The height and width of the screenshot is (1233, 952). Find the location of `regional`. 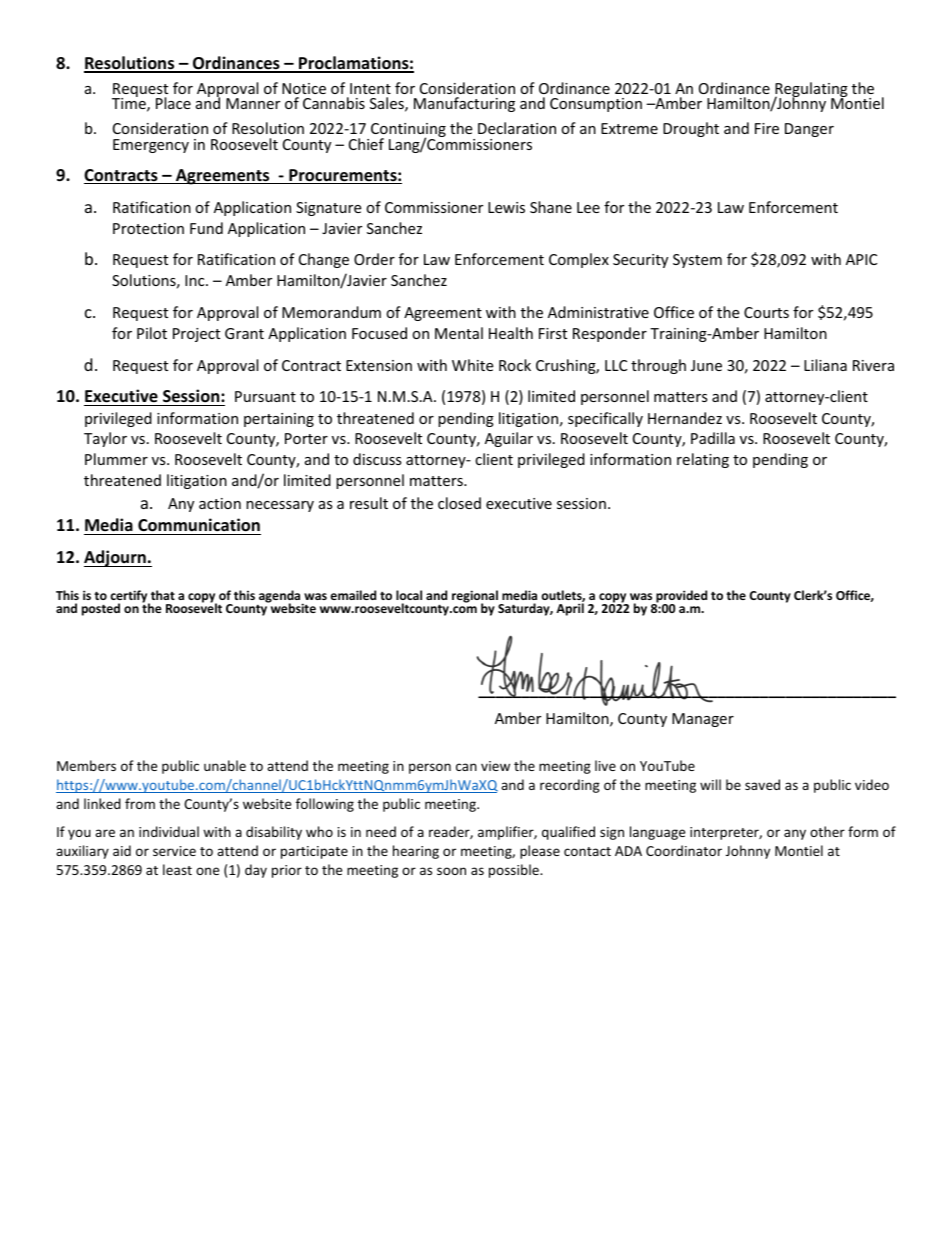

regional is located at coordinates (476, 597).
